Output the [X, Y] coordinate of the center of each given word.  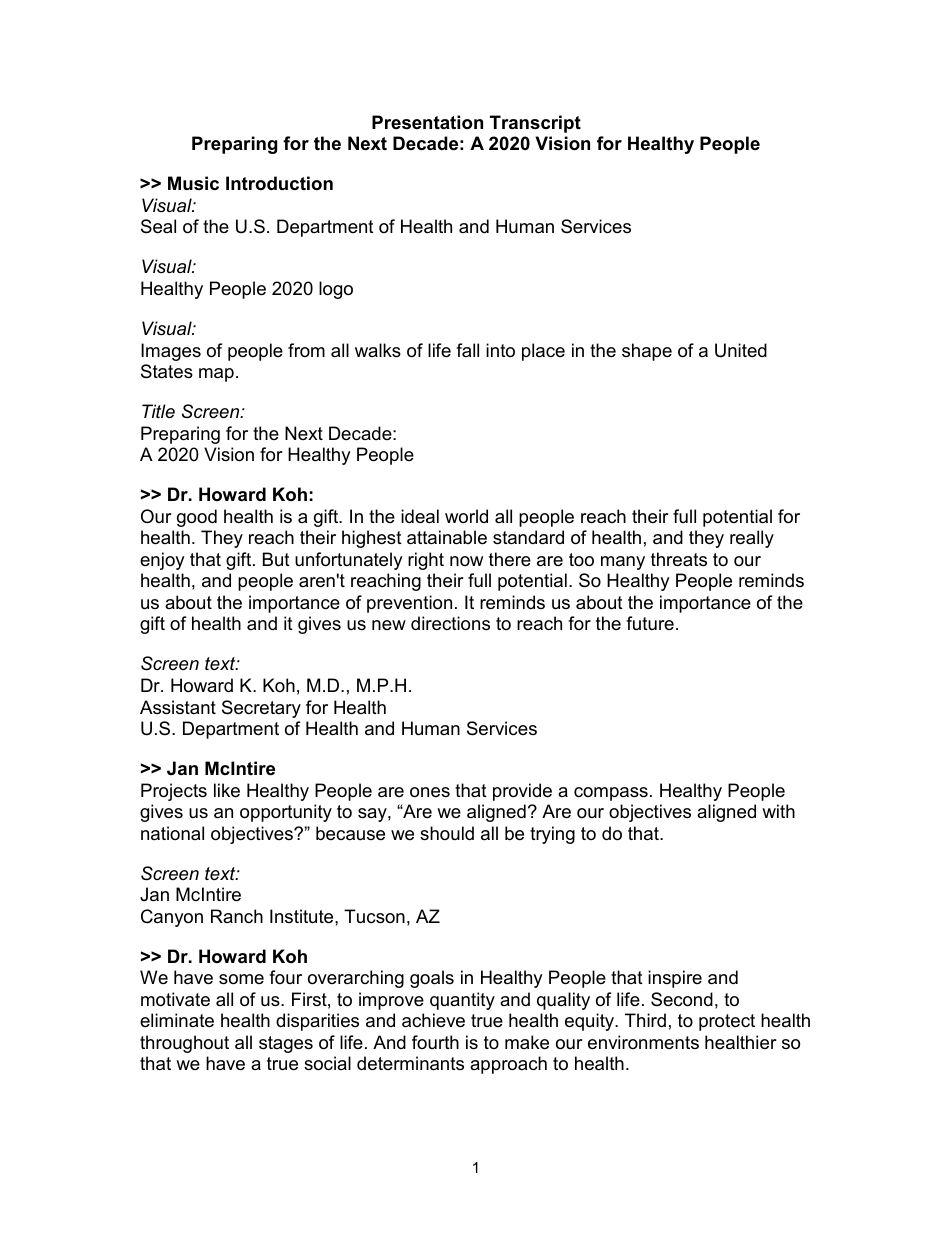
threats [679, 559]
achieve [433, 1020]
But [276, 559]
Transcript [535, 124]
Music [193, 183]
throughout [184, 1044]
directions [450, 623]
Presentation [427, 122]
